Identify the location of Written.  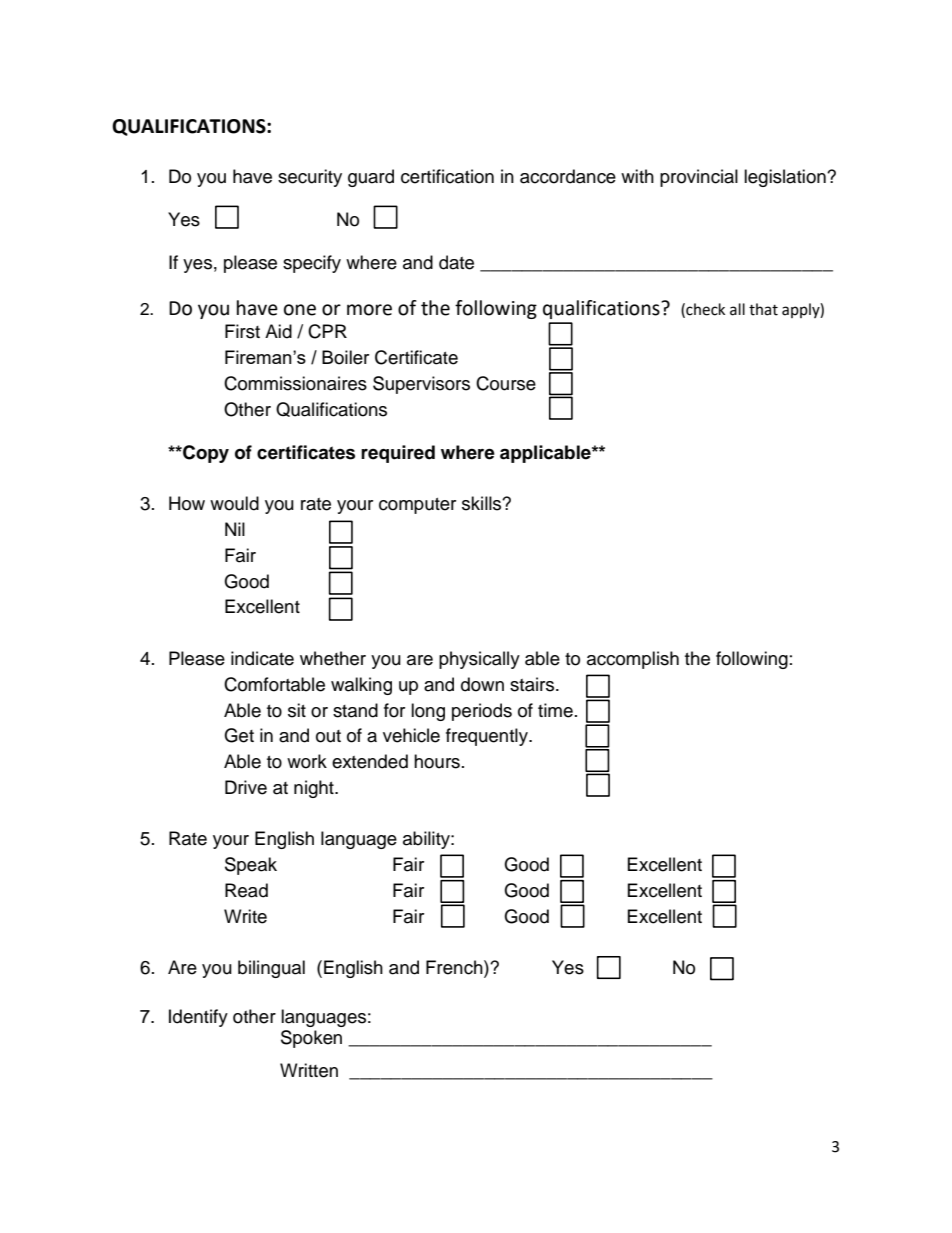
(309, 1070).
